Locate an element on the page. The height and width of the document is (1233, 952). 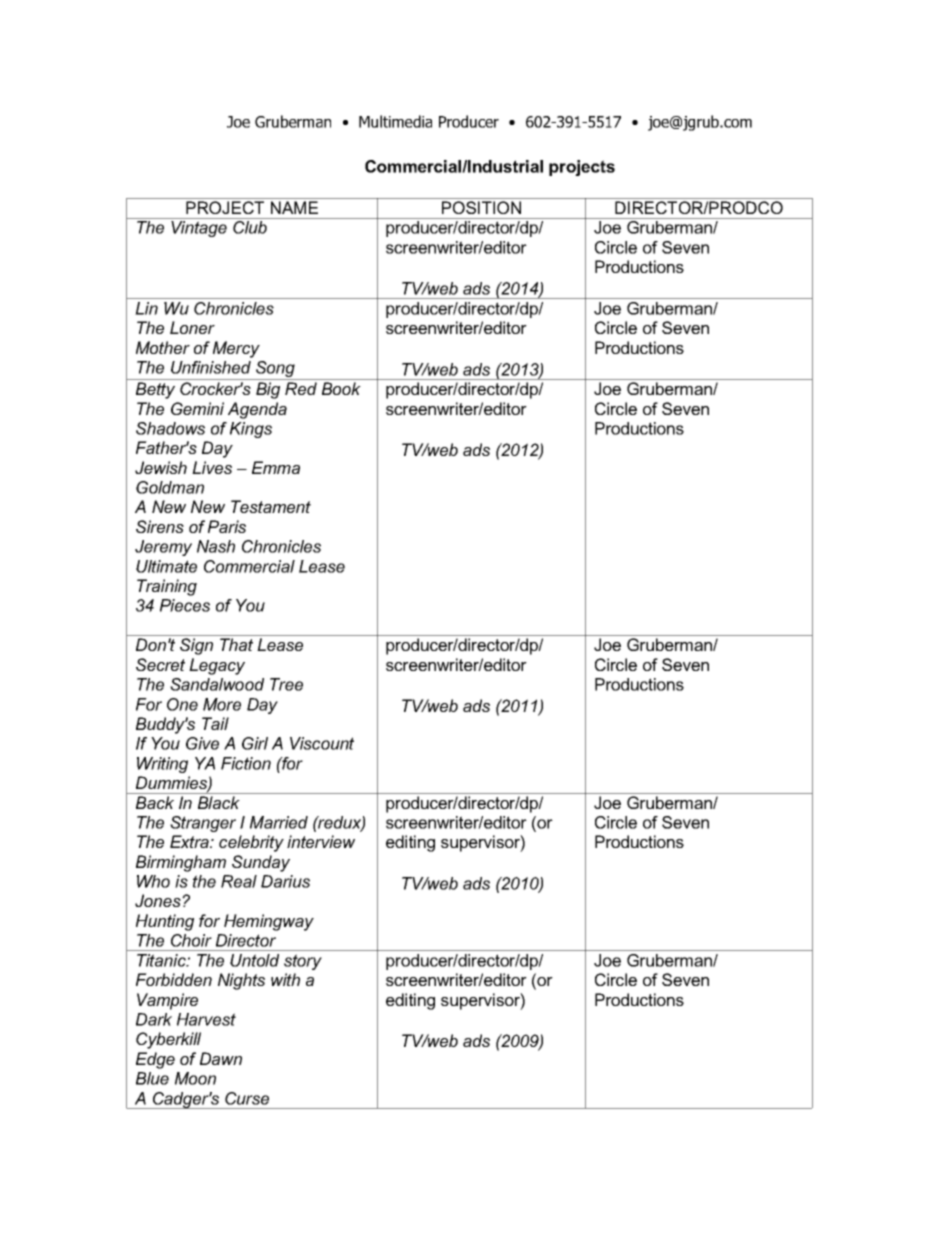
Vintage is located at coordinates (199, 229).
